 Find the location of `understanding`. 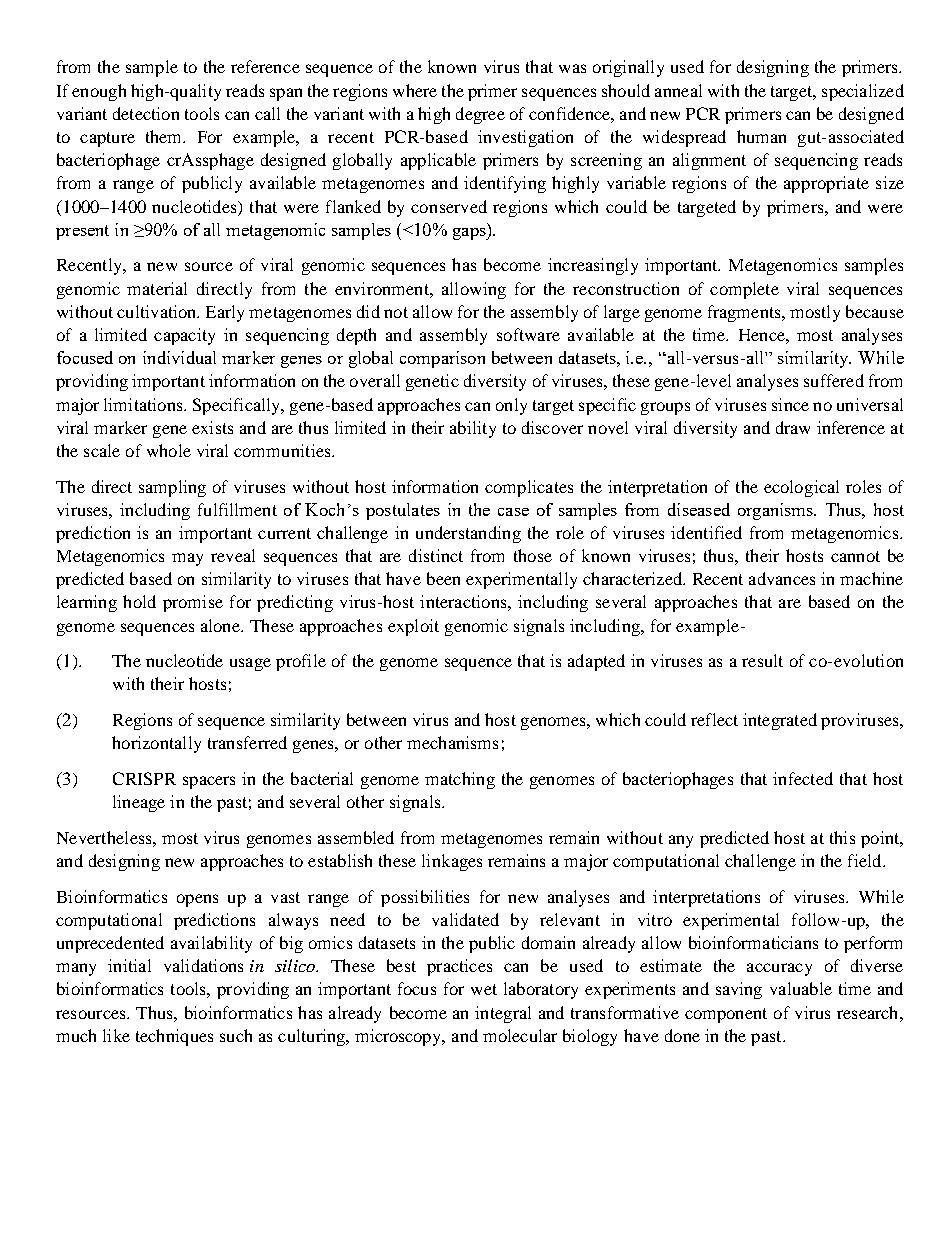

understanding is located at coordinates (468, 534).
